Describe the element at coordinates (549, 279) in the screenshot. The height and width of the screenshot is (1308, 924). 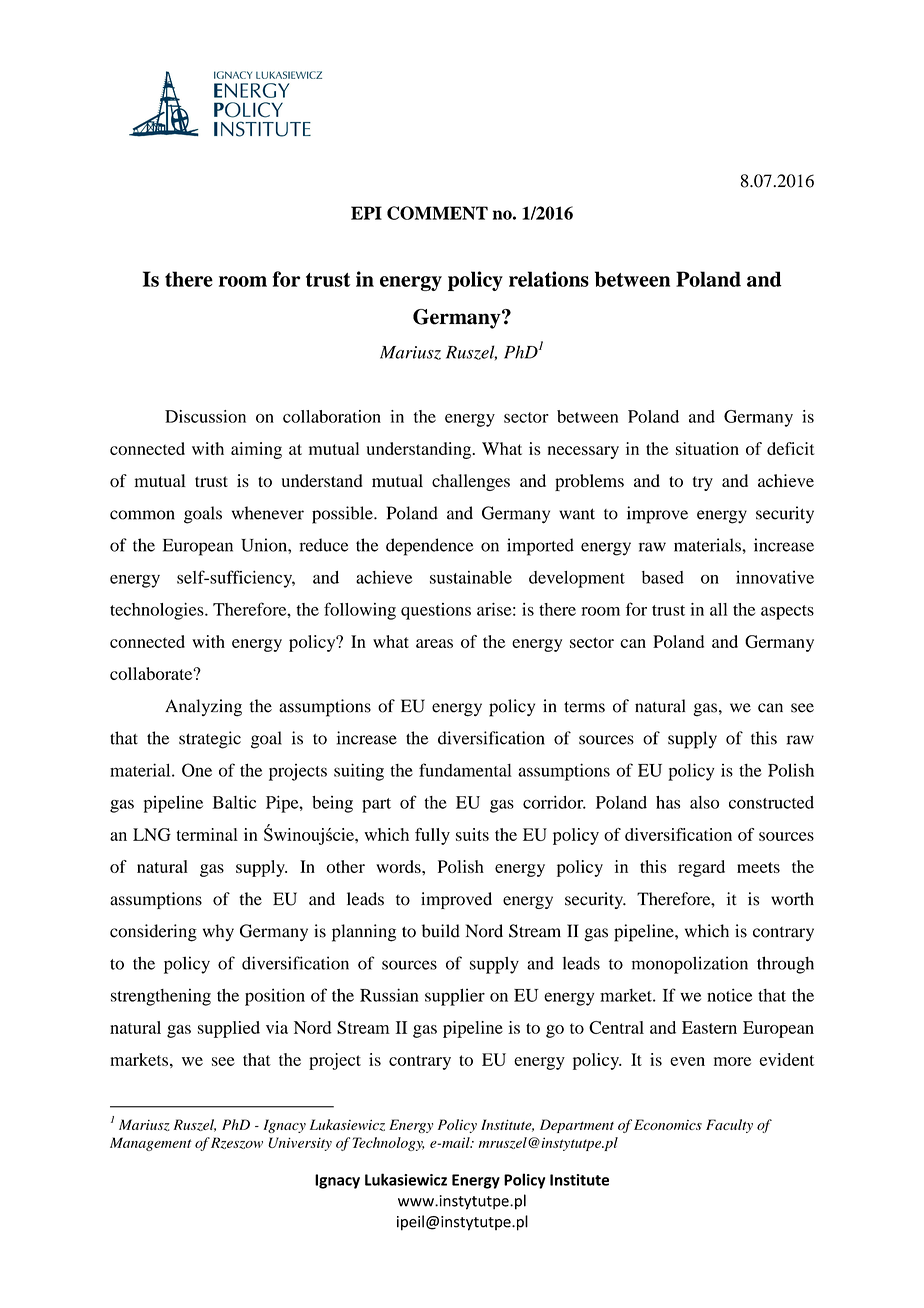
I see `relations` at that location.
